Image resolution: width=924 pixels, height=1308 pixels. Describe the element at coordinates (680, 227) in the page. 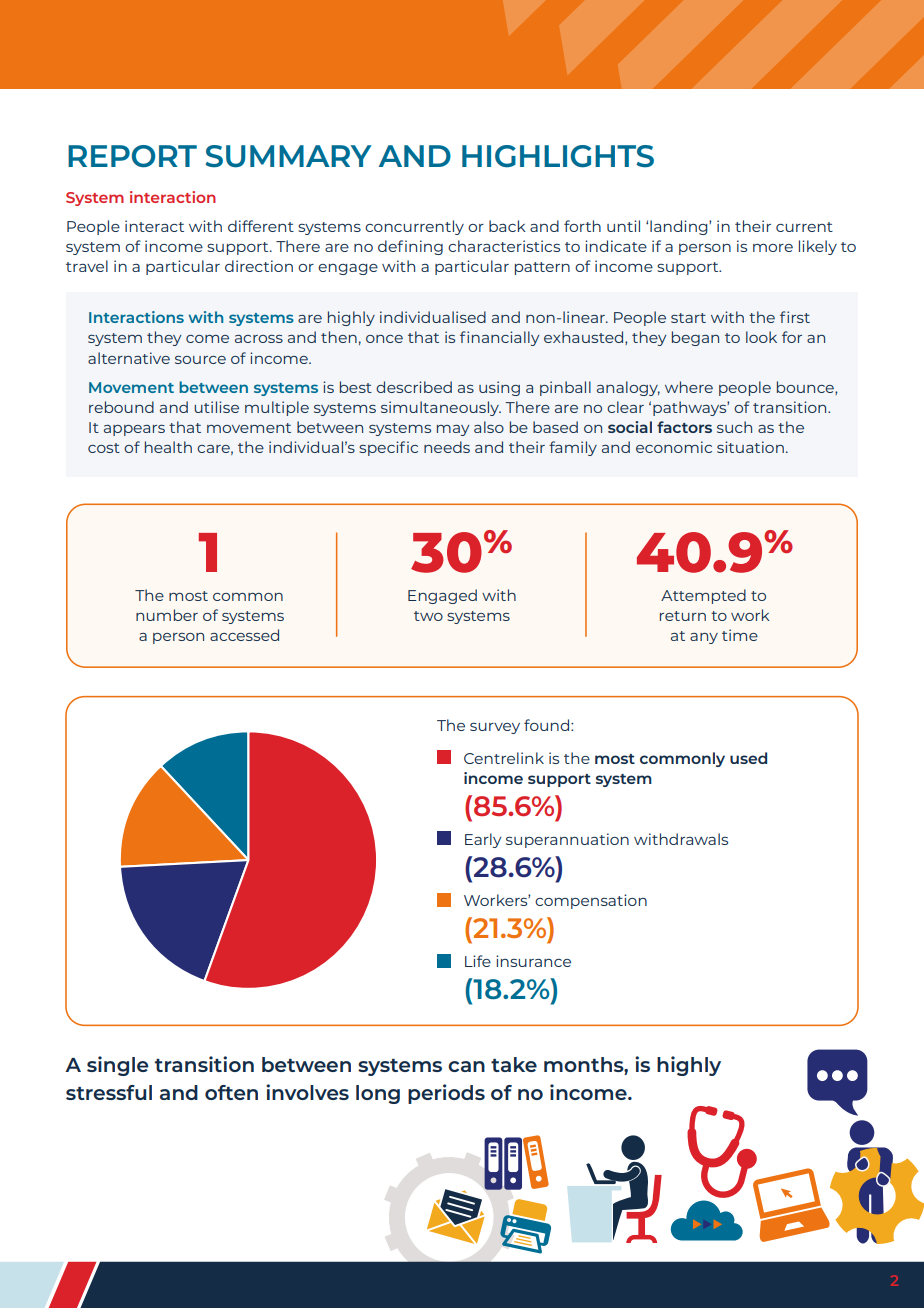

I see `landing` at that location.
